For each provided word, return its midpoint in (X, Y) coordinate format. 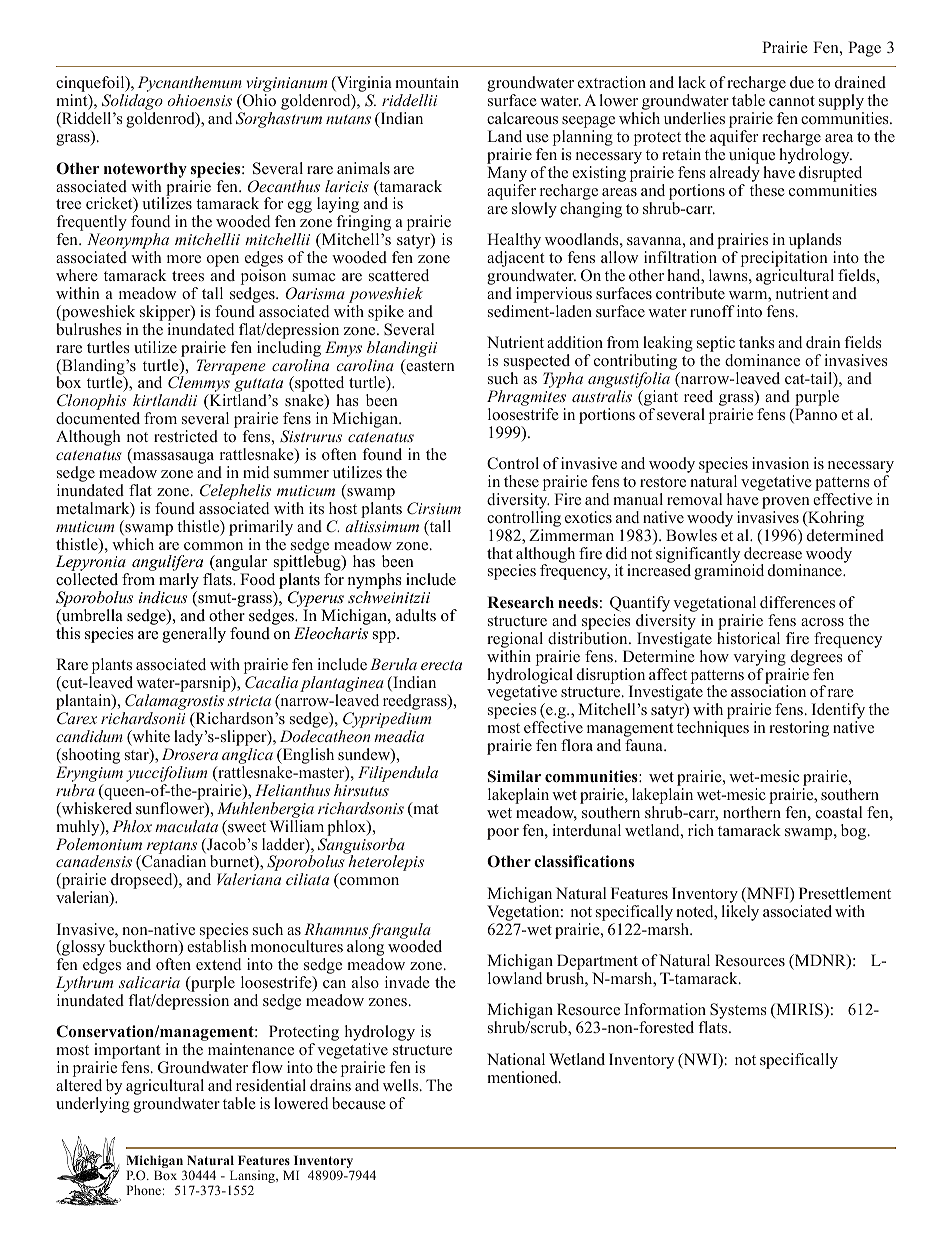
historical (748, 638)
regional (515, 640)
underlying (93, 1105)
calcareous (522, 118)
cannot (792, 101)
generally (194, 635)
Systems (738, 1011)
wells (402, 1085)
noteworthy (145, 170)
